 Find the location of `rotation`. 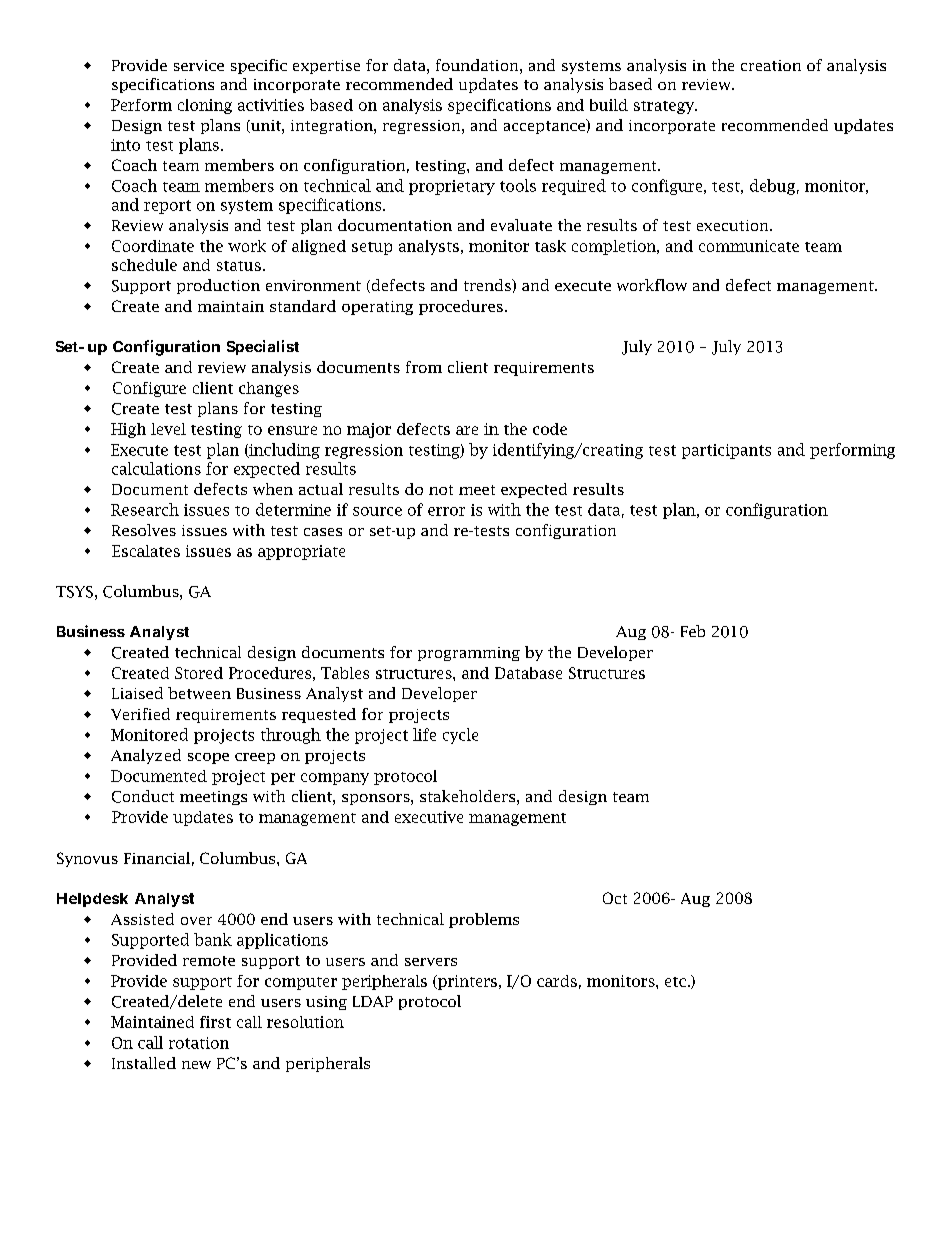

rotation is located at coordinates (199, 1043).
